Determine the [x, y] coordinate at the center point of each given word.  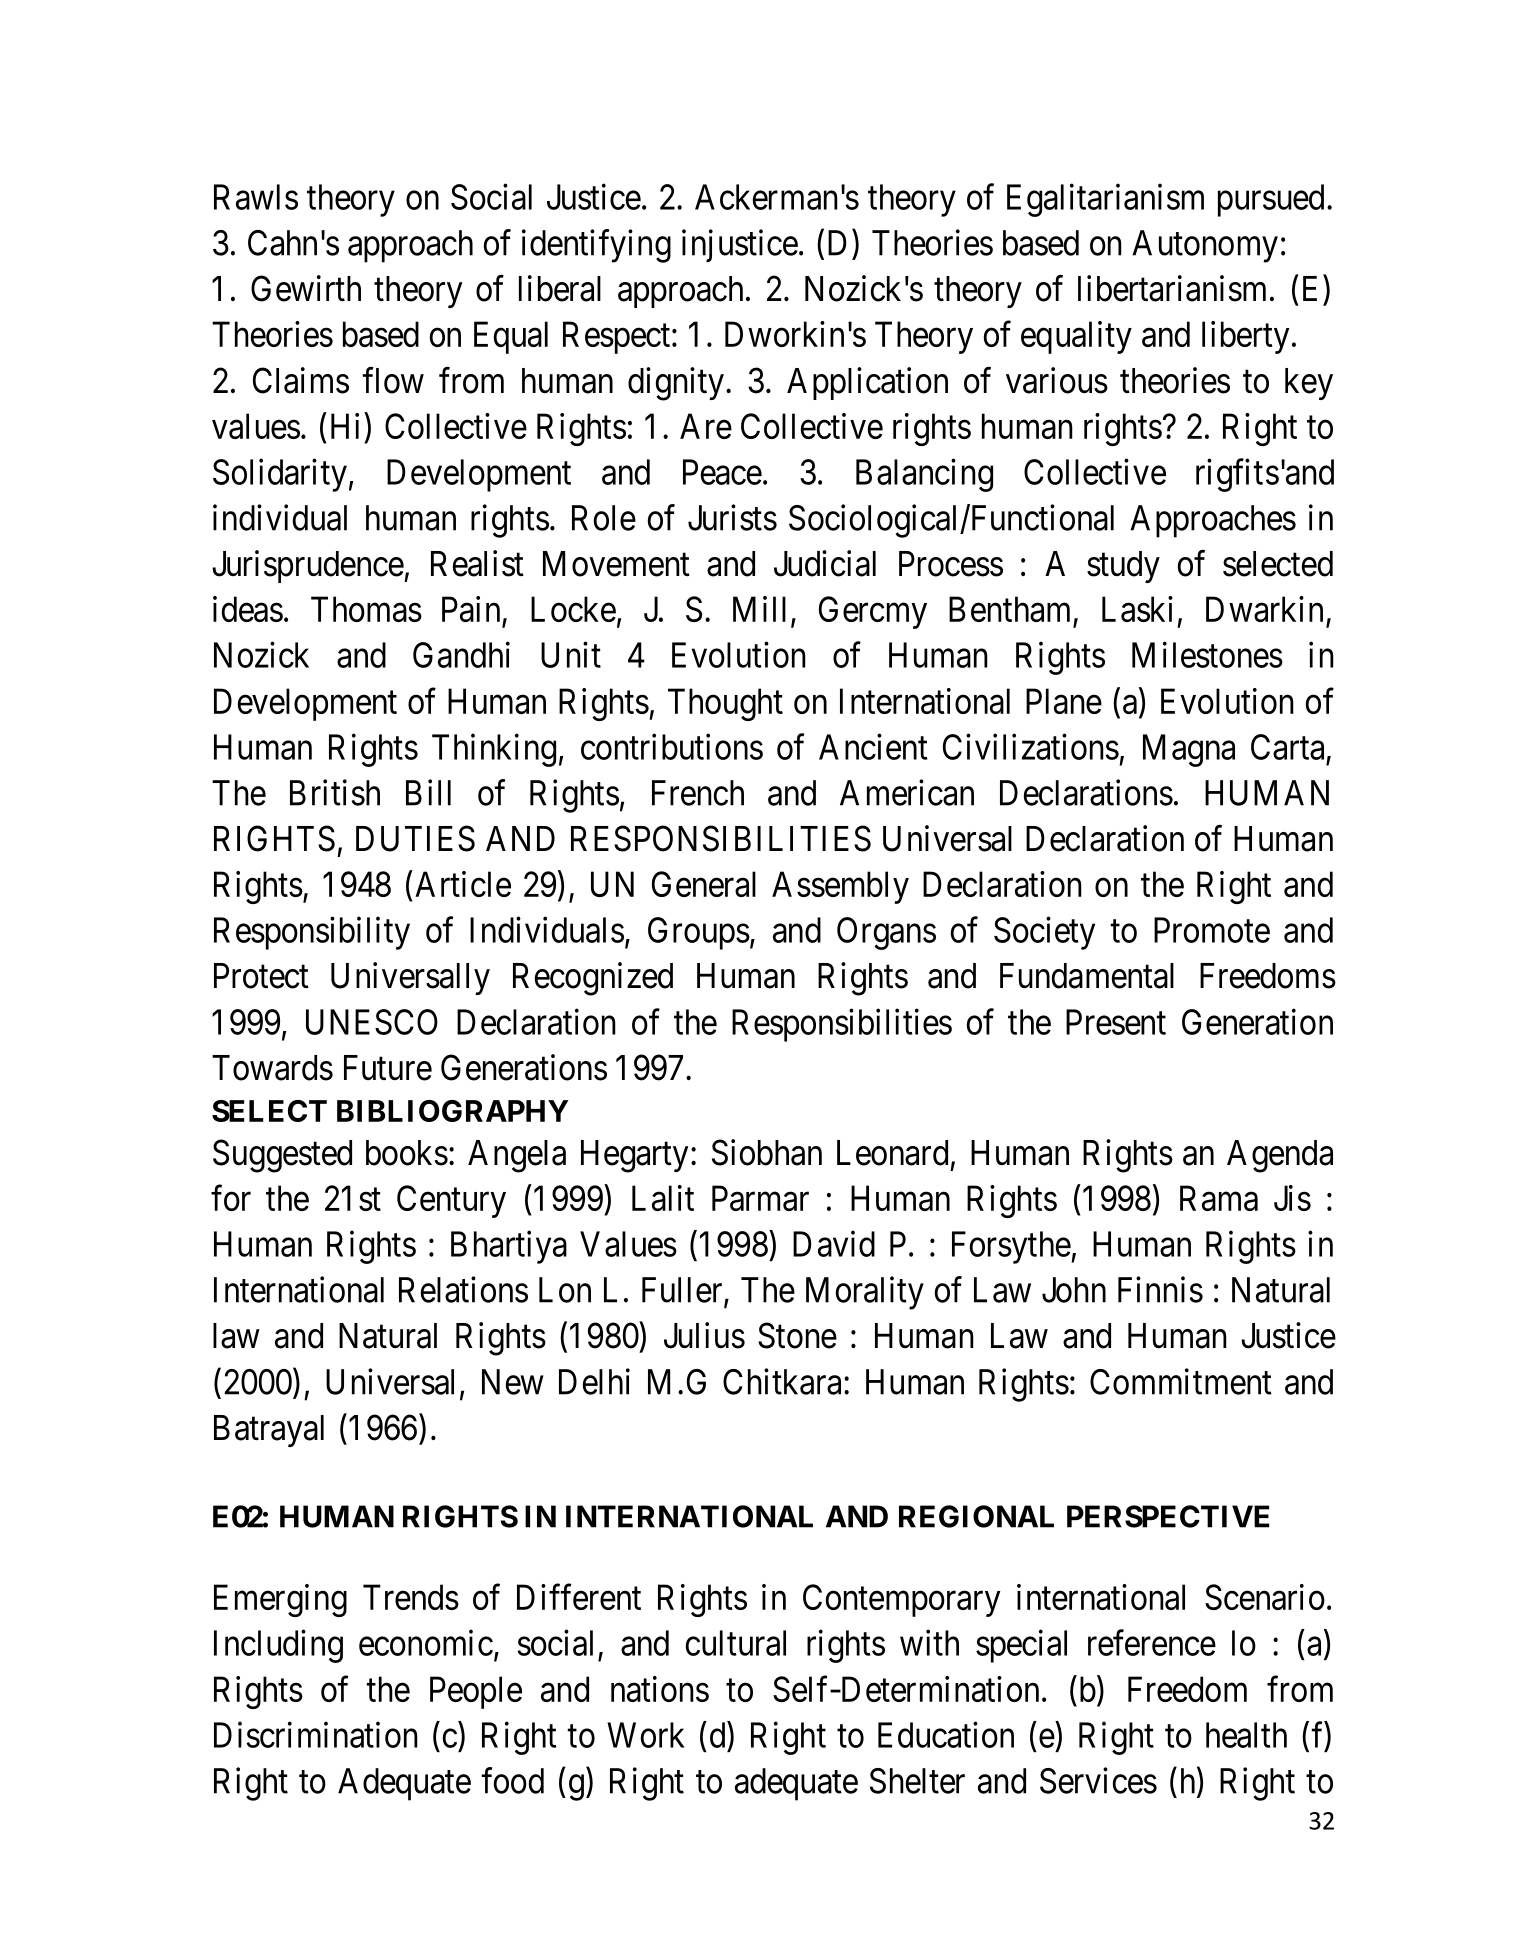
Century [451, 1201]
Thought [725, 704]
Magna [1189, 750]
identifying [596, 246]
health [1246, 1735]
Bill [428, 792]
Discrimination [316, 1735]
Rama [1219, 1198]
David [834, 1243]
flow [393, 380]
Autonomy [1205, 246]
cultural [736, 1643]
